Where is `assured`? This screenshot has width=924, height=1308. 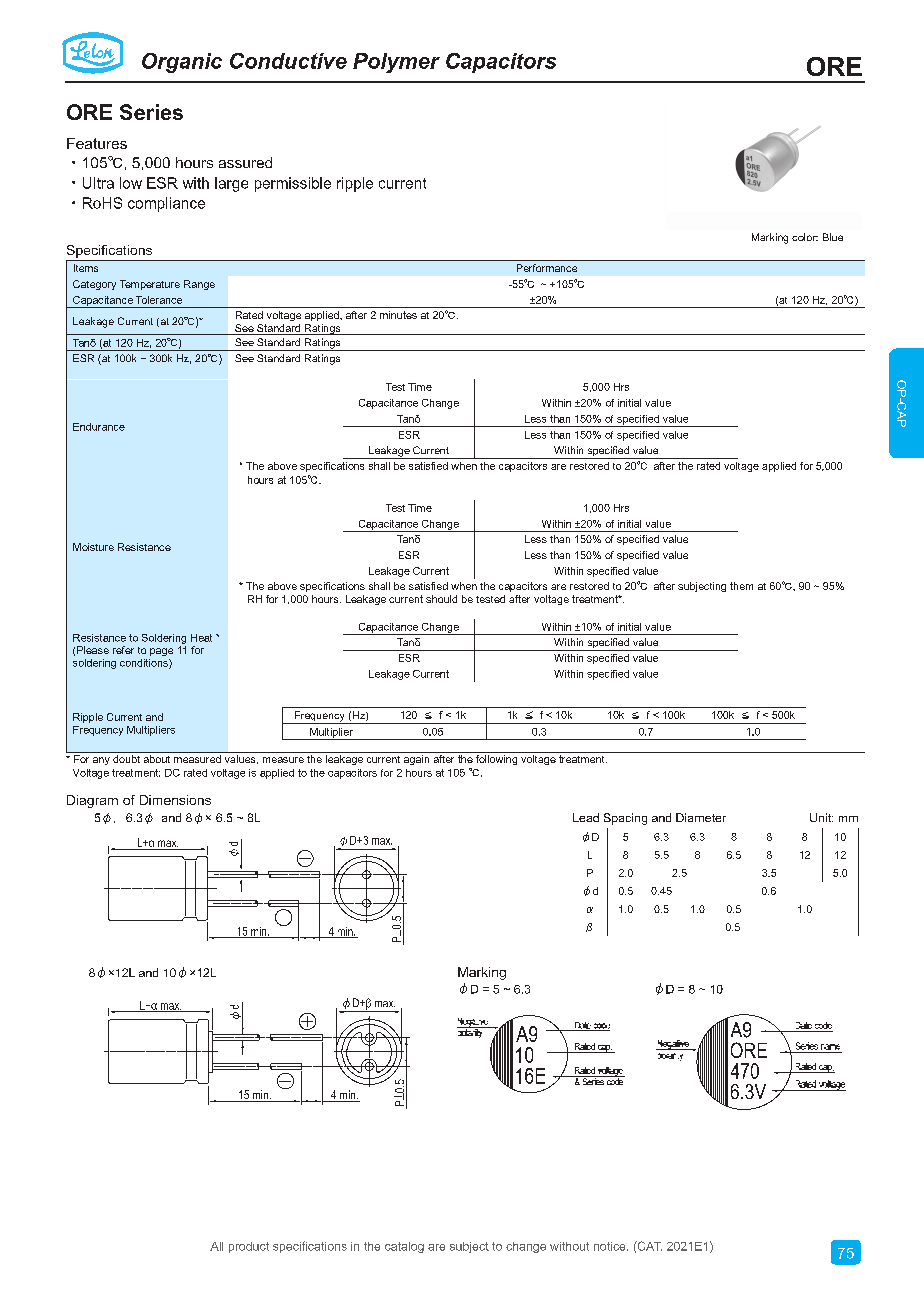 assured is located at coordinates (245, 162).
